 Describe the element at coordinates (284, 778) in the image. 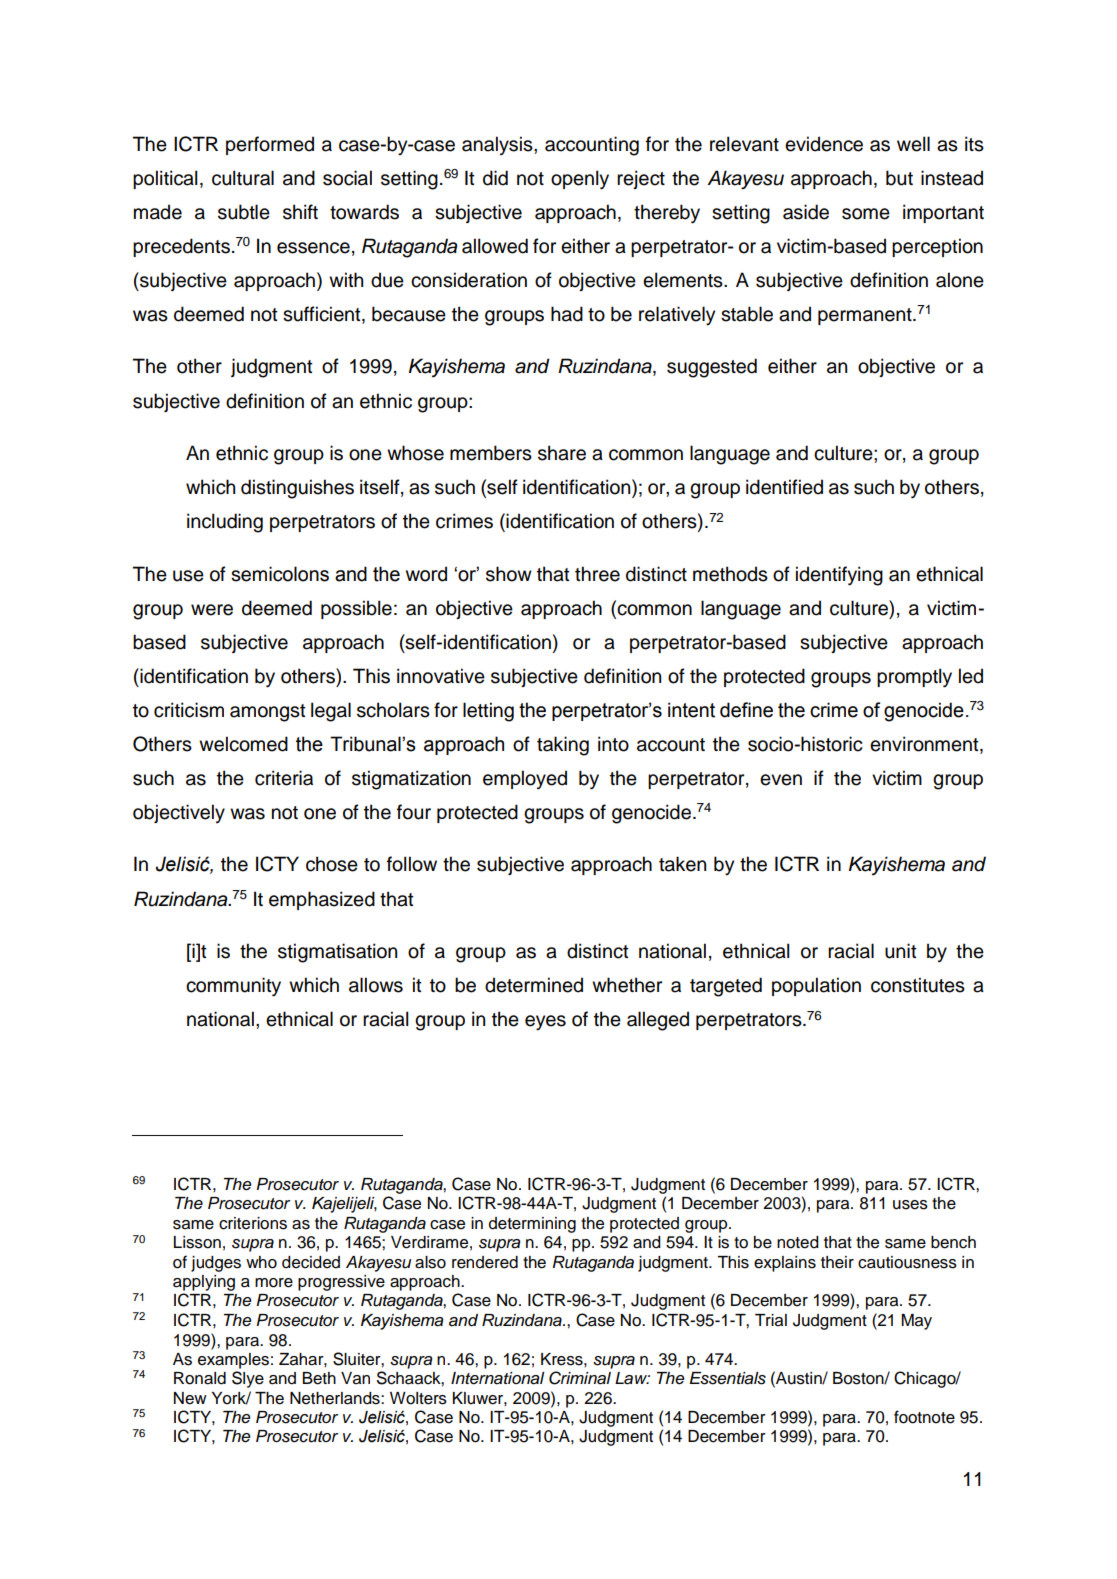

I see `criteria` at that location.
